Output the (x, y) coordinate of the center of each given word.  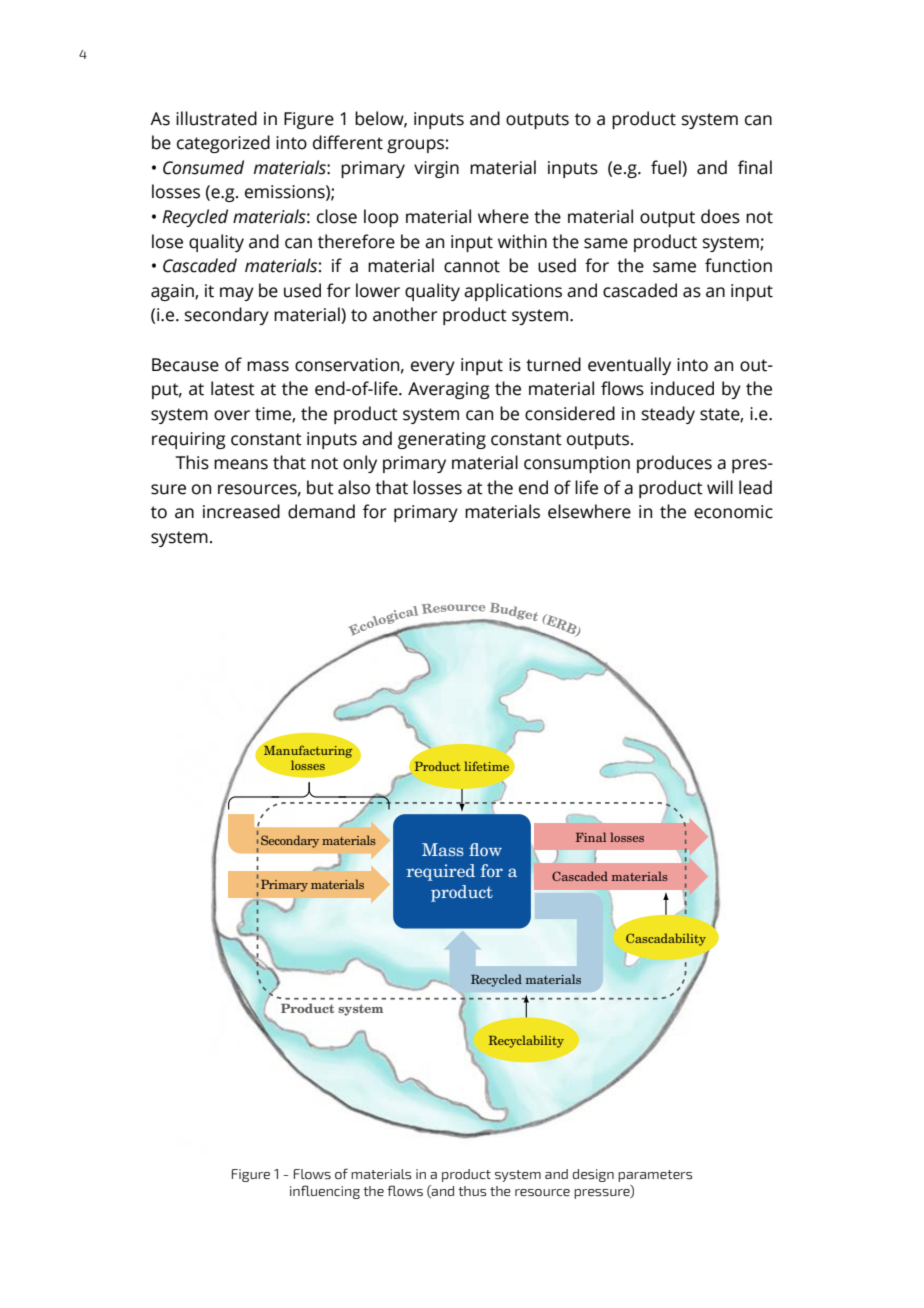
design (593, 1175)
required (440, 872)
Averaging (448, 390)
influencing (325, 1192)
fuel (667, 167)
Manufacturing (308, 750)
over (232, 415)
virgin (436, 169)
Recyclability (526, 1041)
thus (472, 1191)
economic (733, 512)
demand (321, 511)
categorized (223, 144)
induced (682, 388)
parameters (655, 1176)
